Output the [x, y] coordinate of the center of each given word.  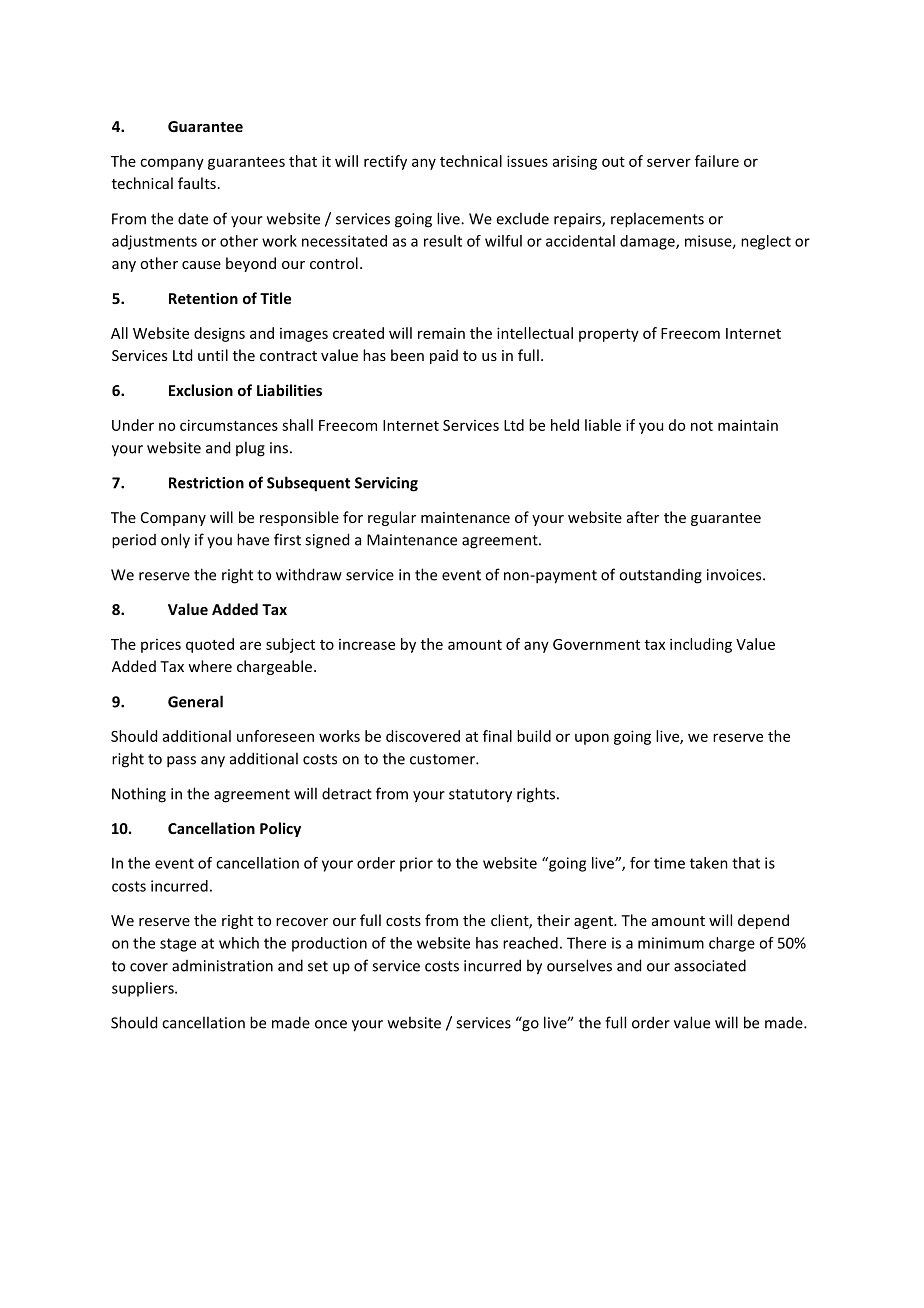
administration [222, 966]
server [669, 162]
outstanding [660, 576]
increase [367, 644]
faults [197, 183]
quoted [210, 645]
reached [530, 943]
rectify [385, 162]
